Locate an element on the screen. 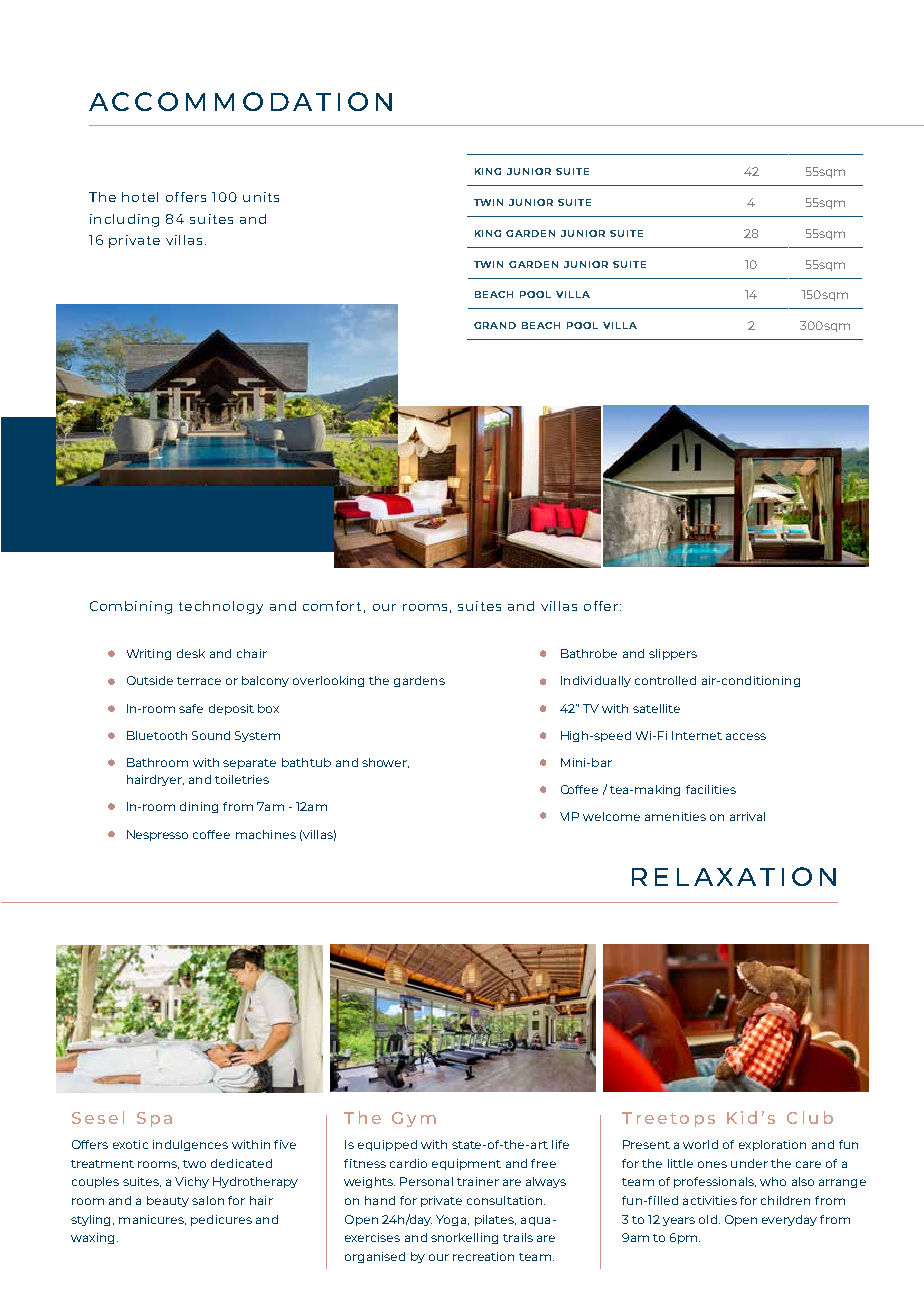  Nespresso is located at coordinates (157, 835).
